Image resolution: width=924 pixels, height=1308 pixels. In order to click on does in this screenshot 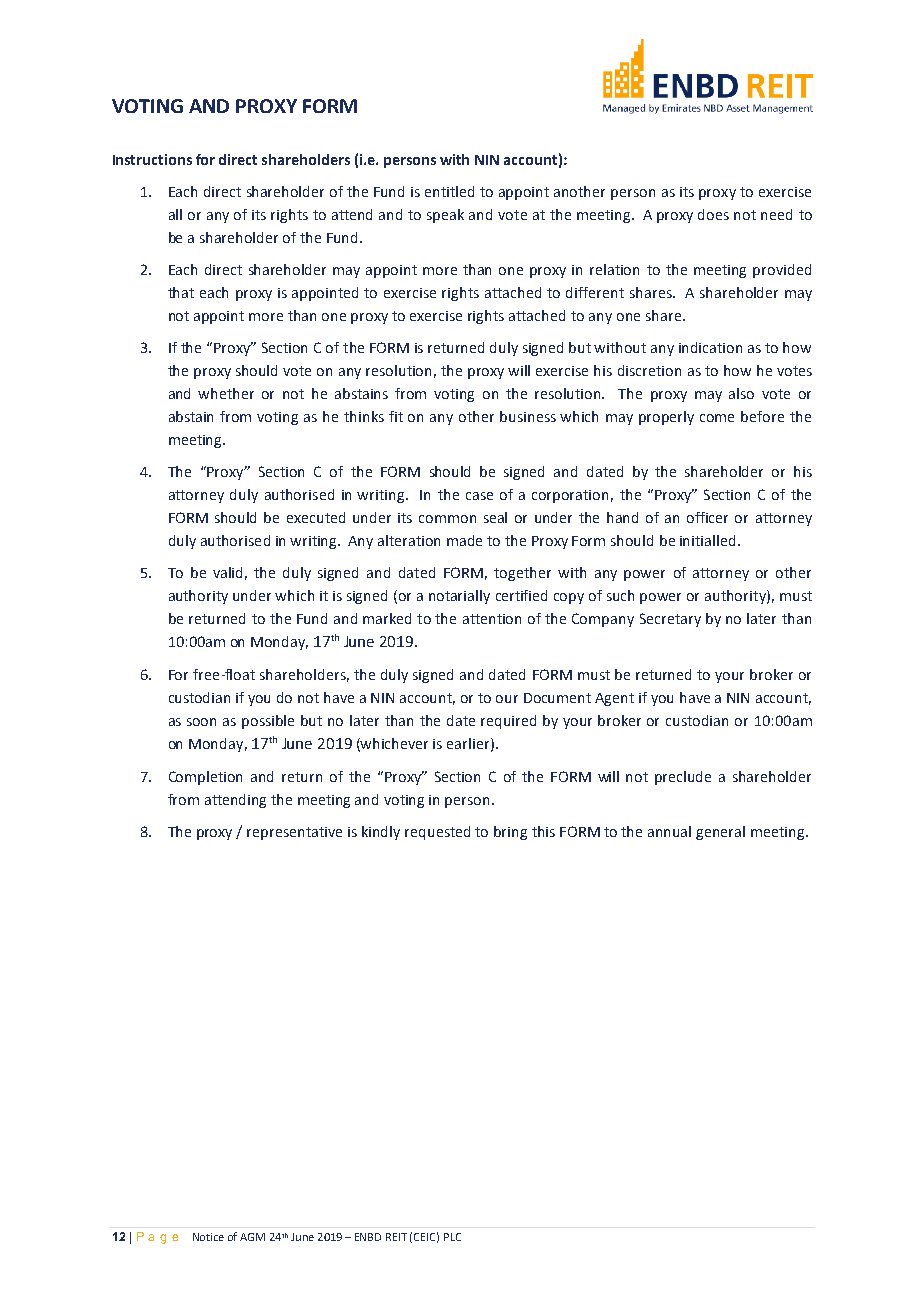, I will do `click(713, 214)`.
